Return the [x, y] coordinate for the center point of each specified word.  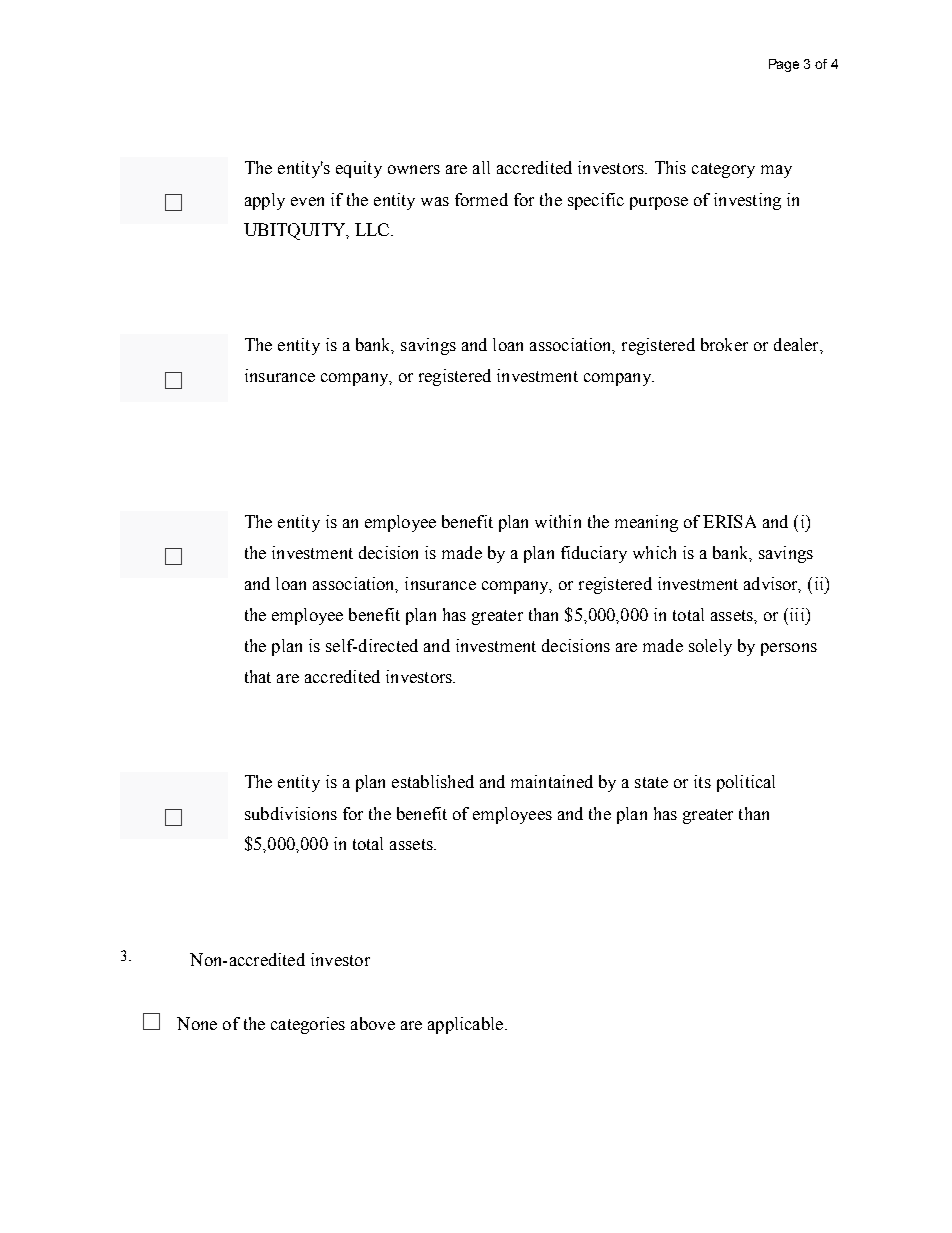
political [746, 783]
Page [784, 65]
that [258, 676]
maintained [552, 781]
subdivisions [291, 813]
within [558, 521]
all [481, 167]
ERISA [729, 521]
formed [481, 199]
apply [265, 201]
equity [359, 169]
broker [724, 344]
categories [308, 1025]
